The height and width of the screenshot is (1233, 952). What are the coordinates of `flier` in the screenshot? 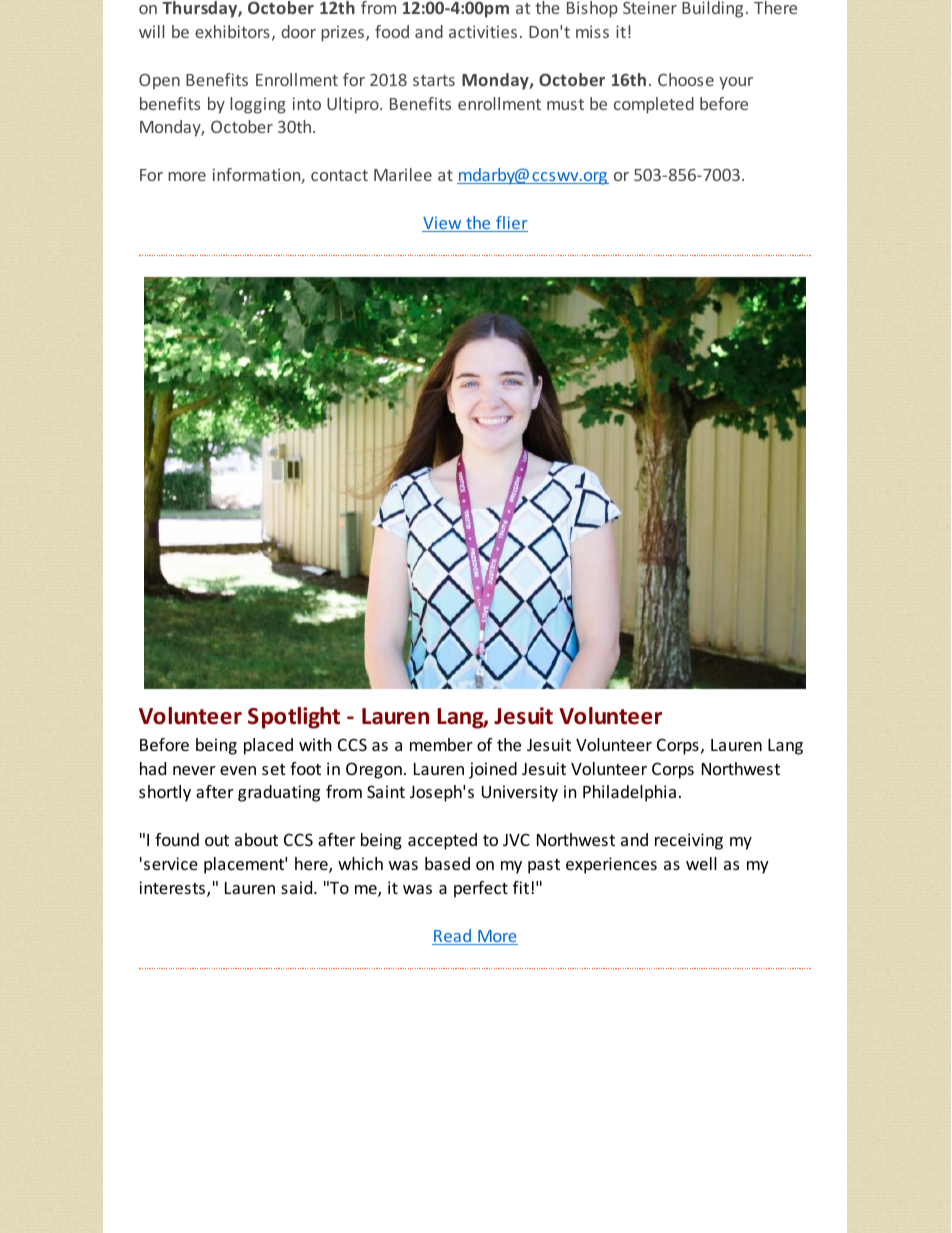 It's located at (511, 224).
